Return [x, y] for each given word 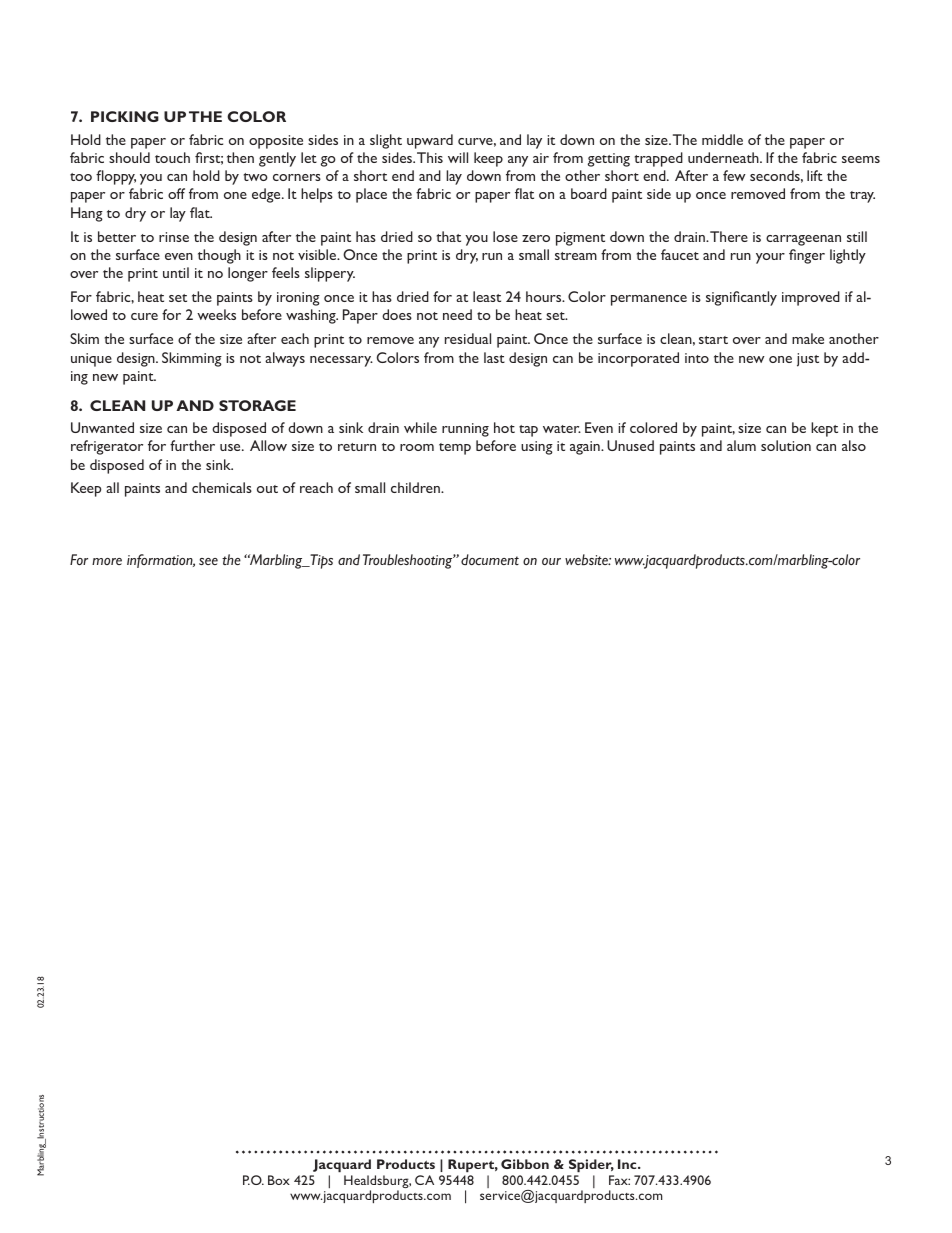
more [107, 561]
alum [741, 445]
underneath [724, 157]
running [465, 430]
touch [172, 157]
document [490, 559]
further [192, 445]
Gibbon [525, 1164]
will [458, 157]
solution [786, 445]
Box [279, 1180]
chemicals [222, 487]
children [416, 487]
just [808, 360]
